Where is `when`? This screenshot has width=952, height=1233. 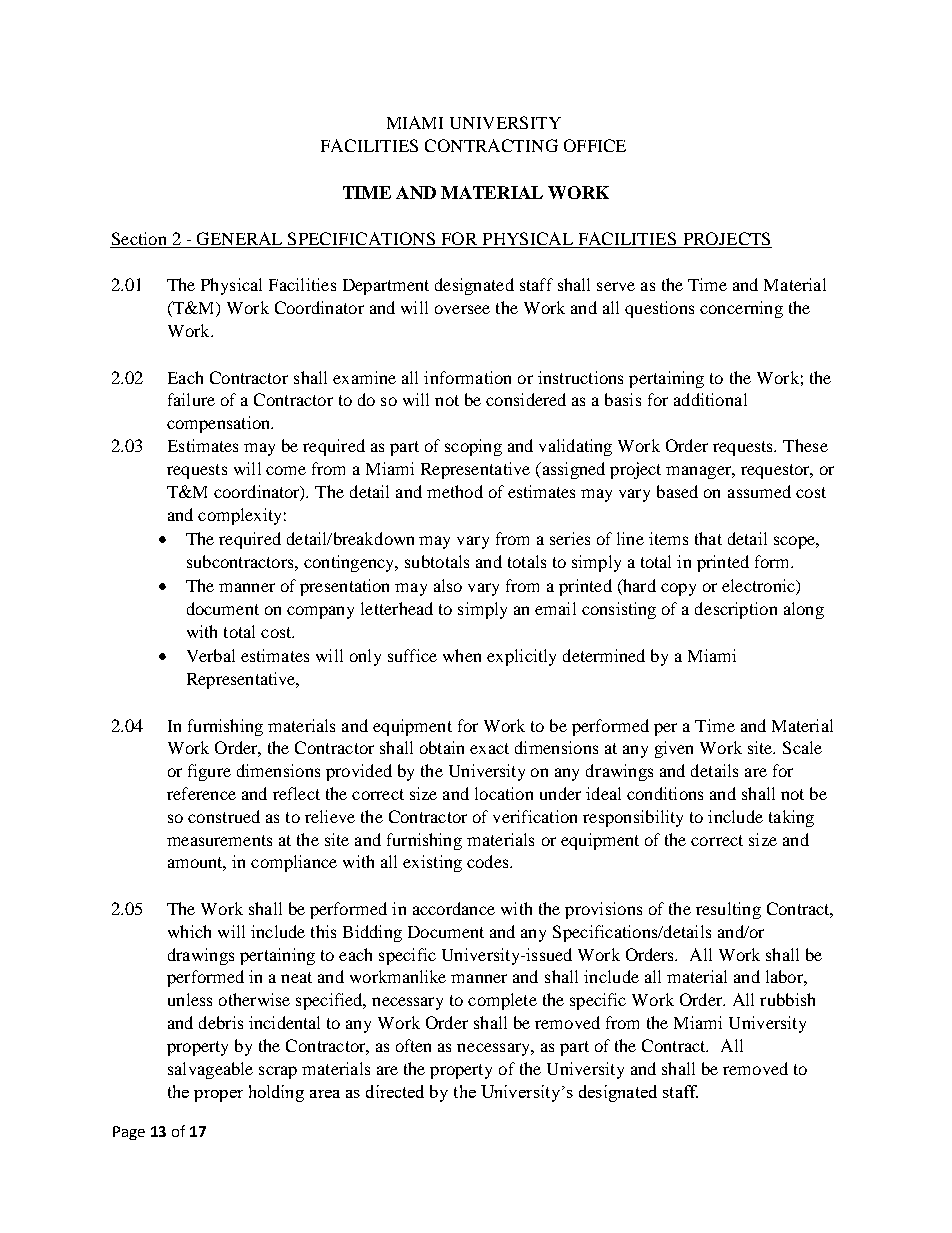
when is located at coordinates (462, 655).
